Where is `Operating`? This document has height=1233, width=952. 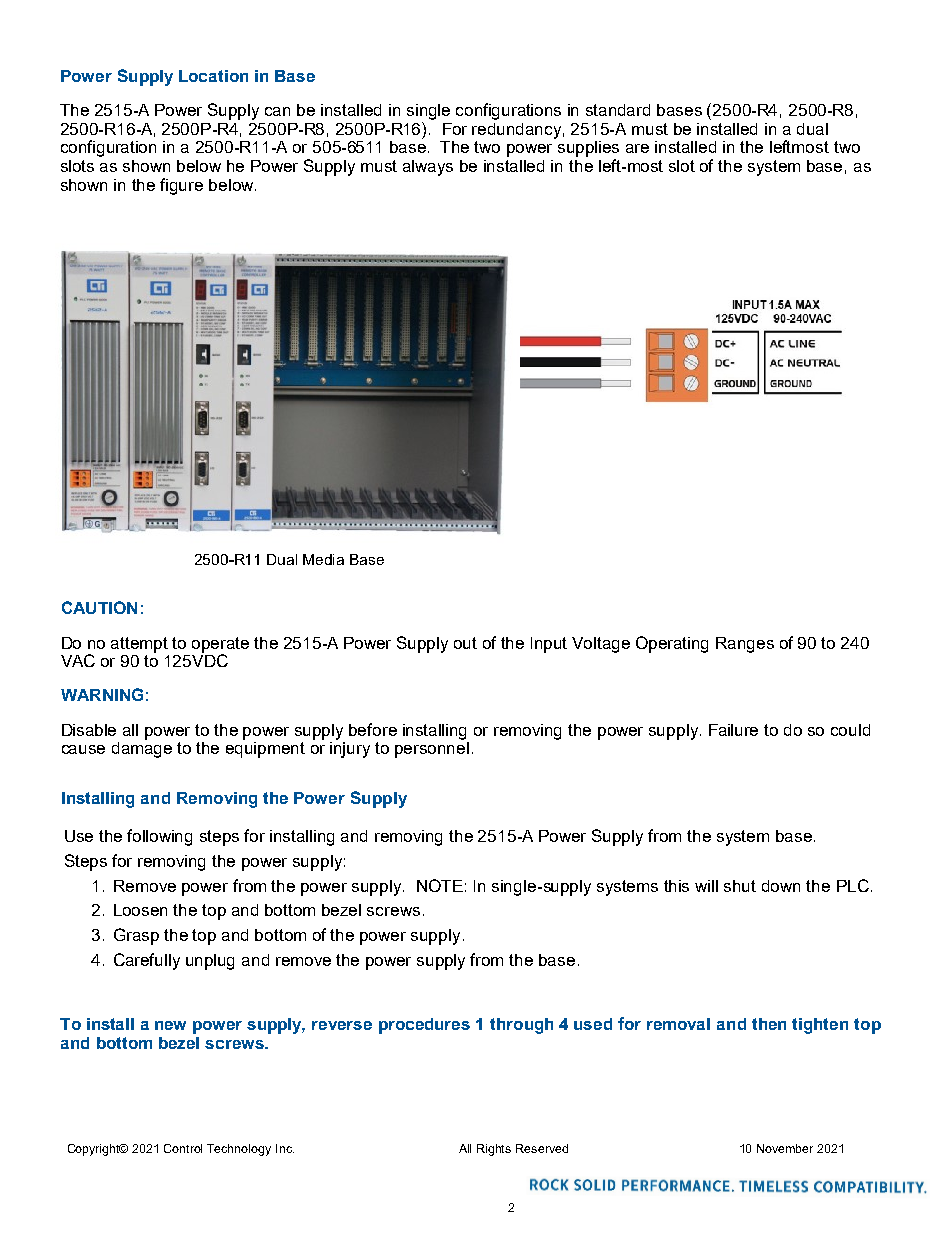 Operating is located at coordinates (672, 644).
